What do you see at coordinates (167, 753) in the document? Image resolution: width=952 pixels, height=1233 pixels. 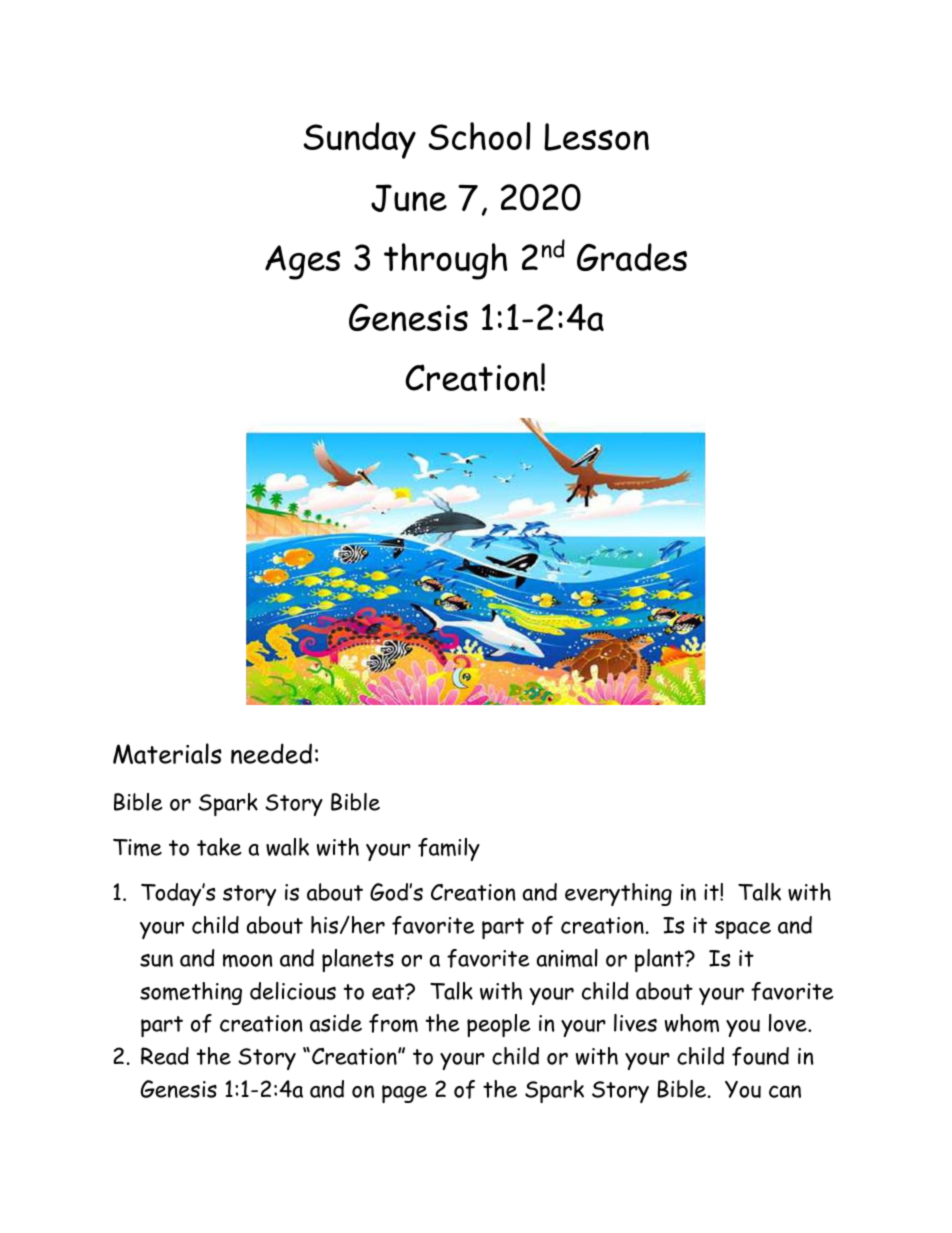 I see `Materials` at bounding box center [167, 753].
